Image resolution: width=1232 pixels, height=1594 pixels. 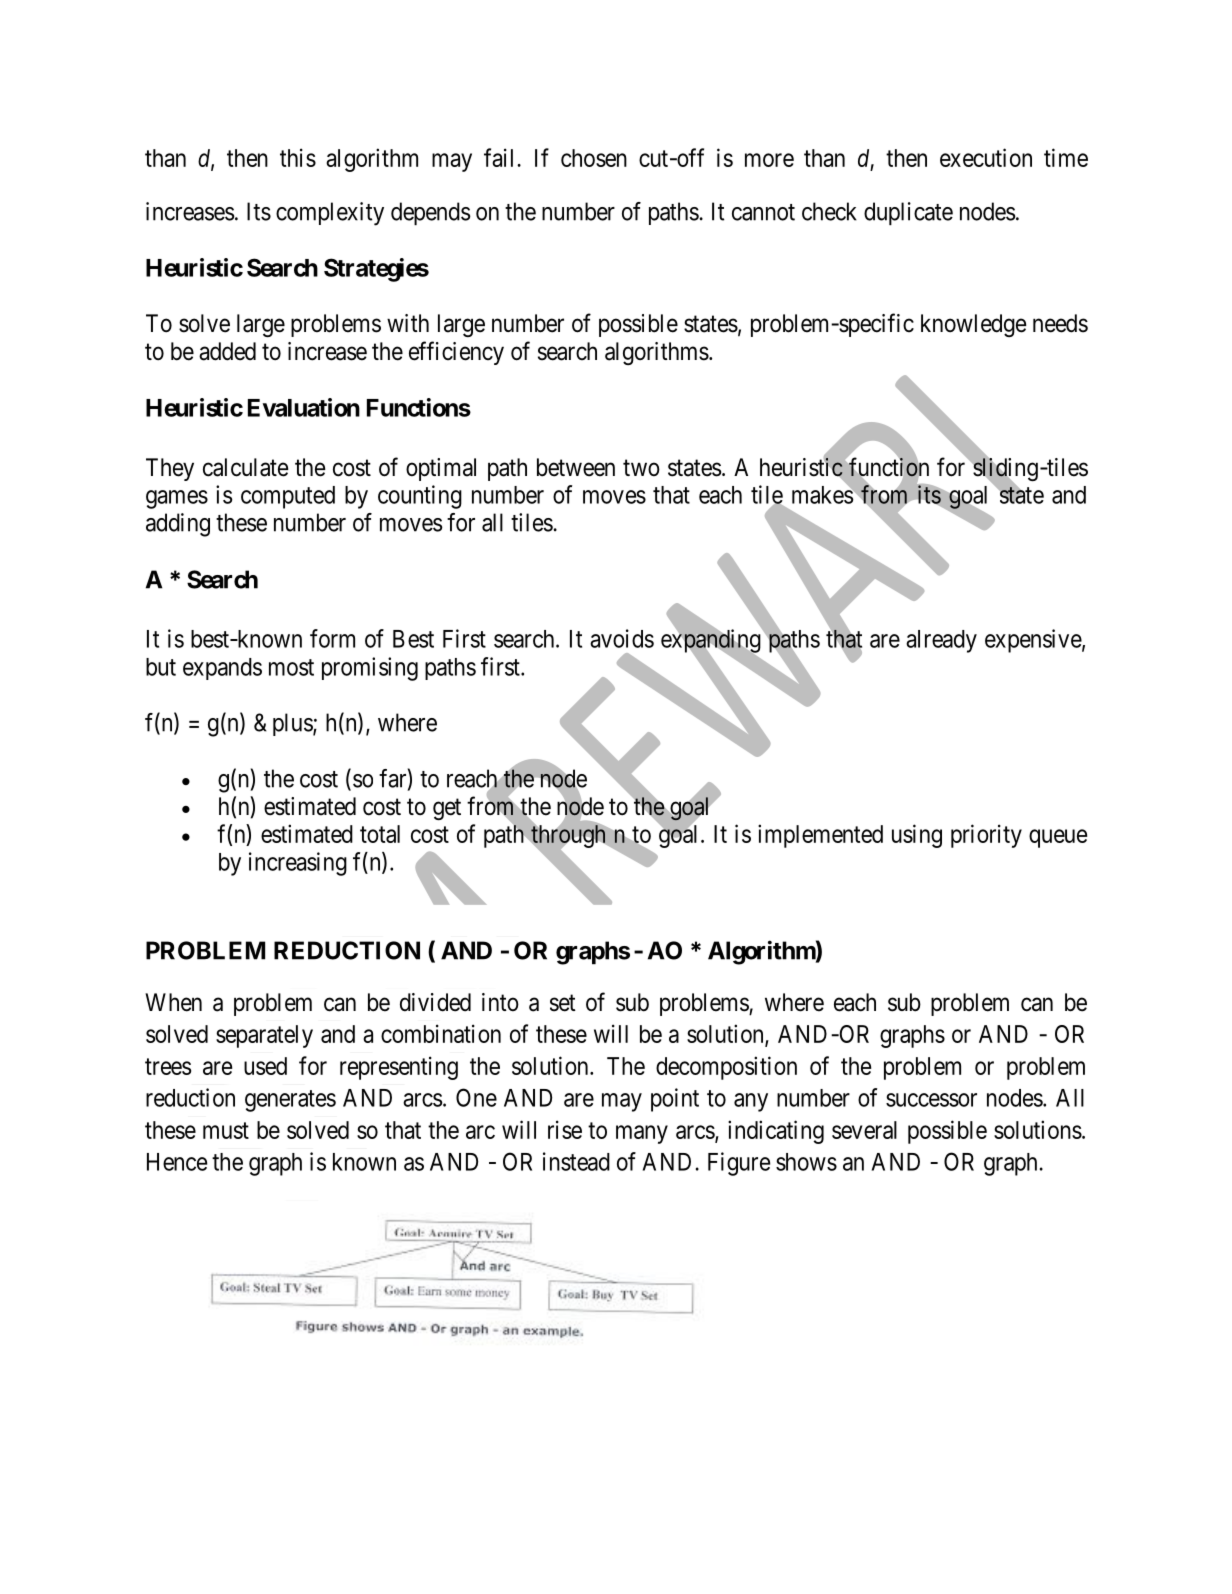 What do you see at coordinates (594, 158) in the image?
I see `chosen` at bounding box center [594, 158].
